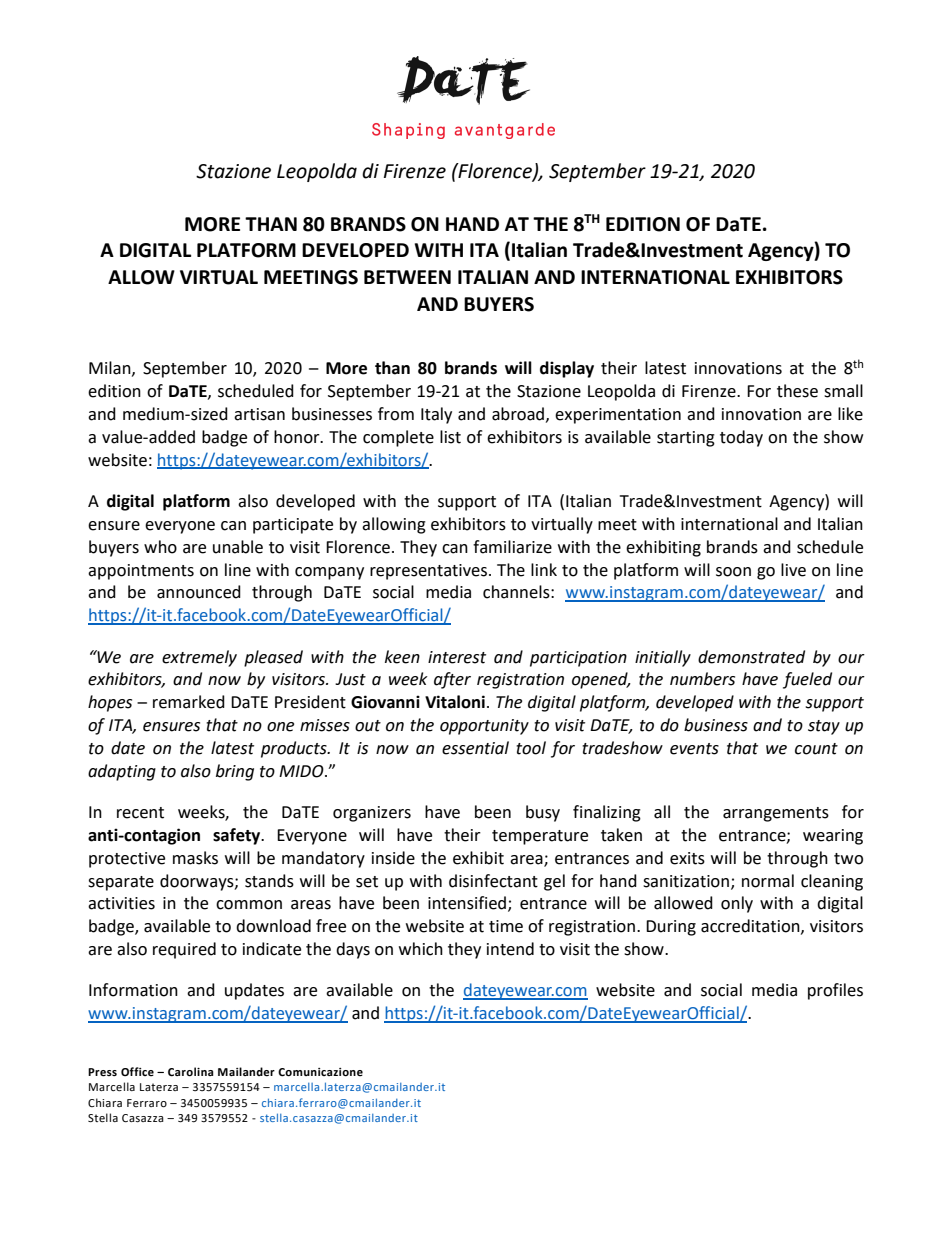  What do you see at coordinates (407, 277) in the image?
I see `BETWEEN` at bounding box center [407, 277].
